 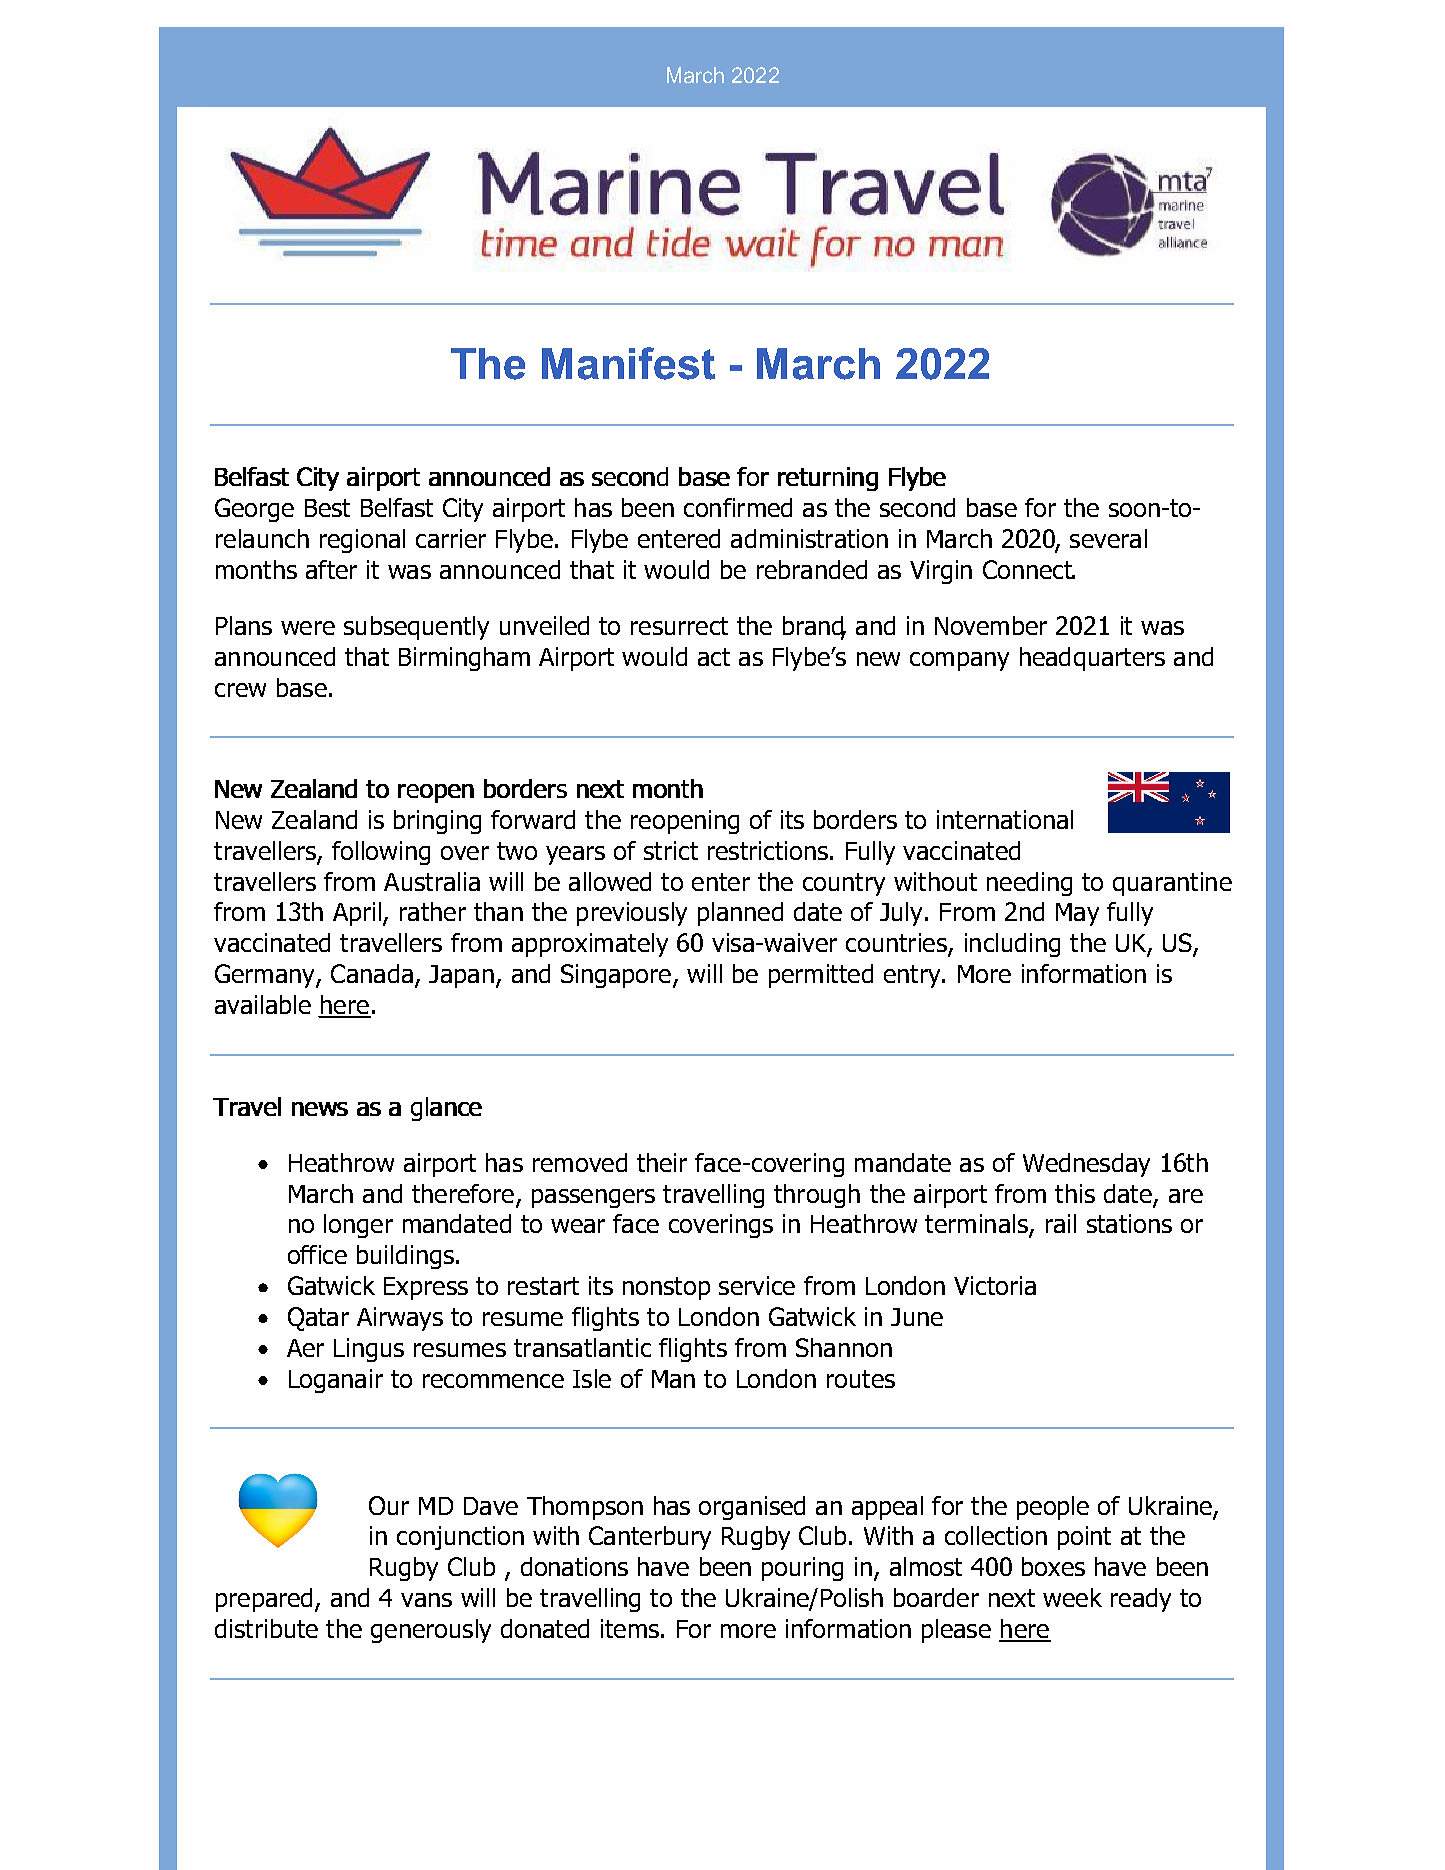 What do you see at coordinates (1108, 538) in the image?
I see `several` at bounding box center [1108, 538].
